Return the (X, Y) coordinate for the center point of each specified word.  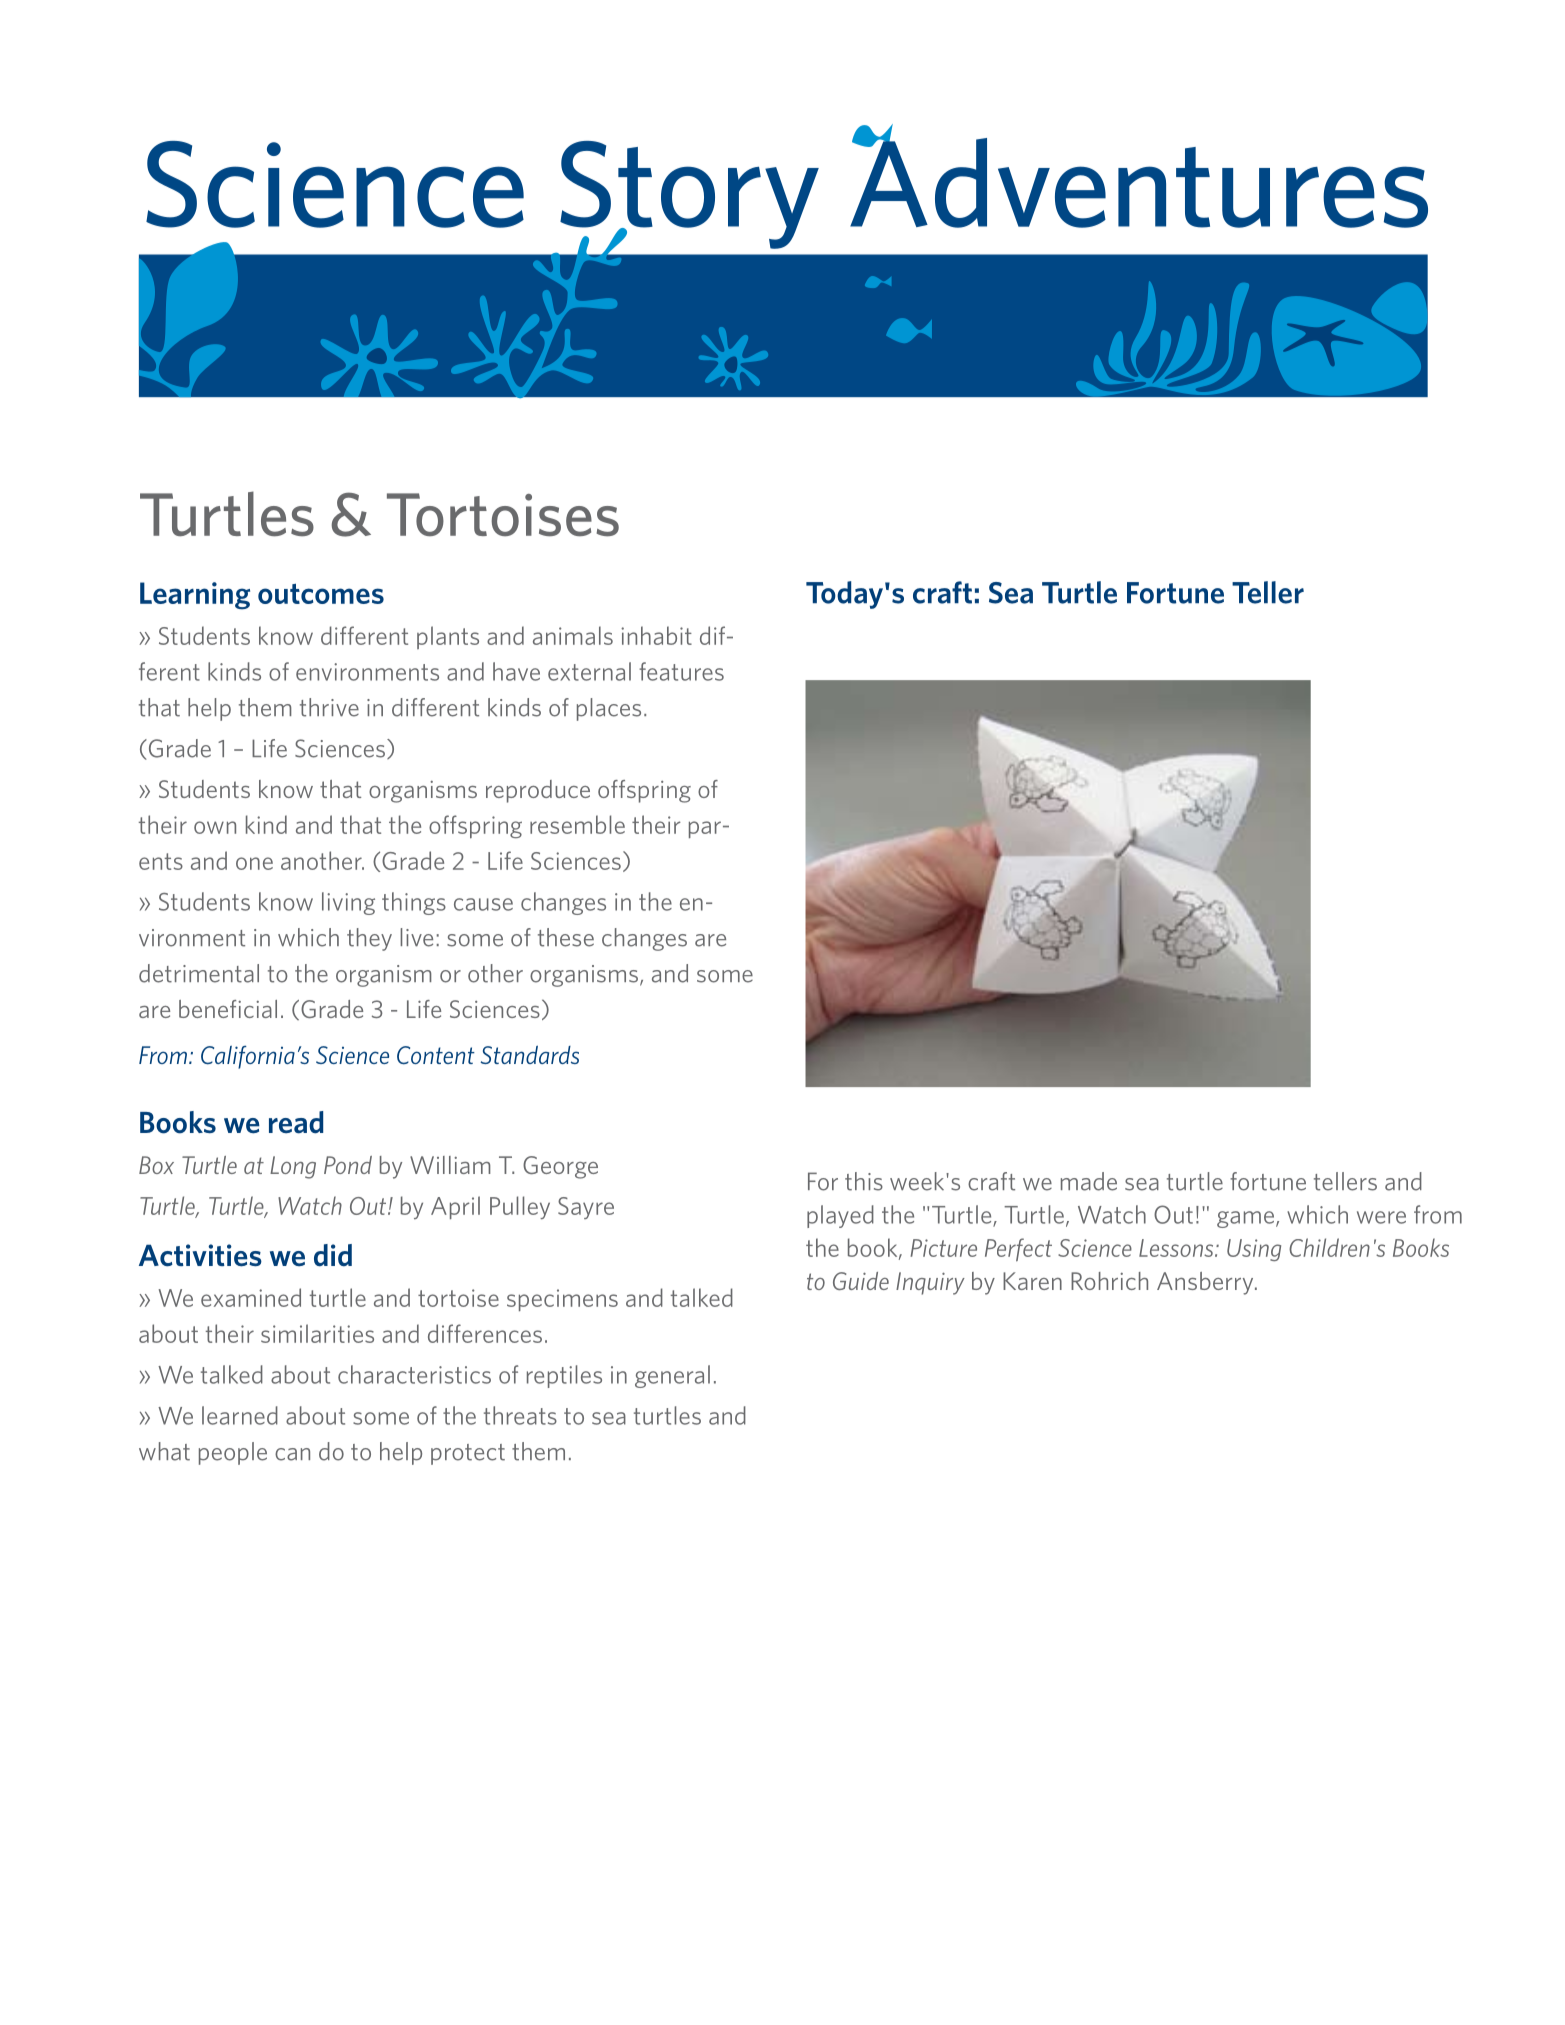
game (1245, 1219)
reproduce (538, 791)
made (1089, 1181)
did (333, 1255)
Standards (530, 1054)
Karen (1032, 1281)
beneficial (228, 1009)
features (681, 671)
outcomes (321, 594)
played (840, 1216)
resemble (577, 824)
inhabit (656, 635)
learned (240, 1415)
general (672, 1376)
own (215, 827)
